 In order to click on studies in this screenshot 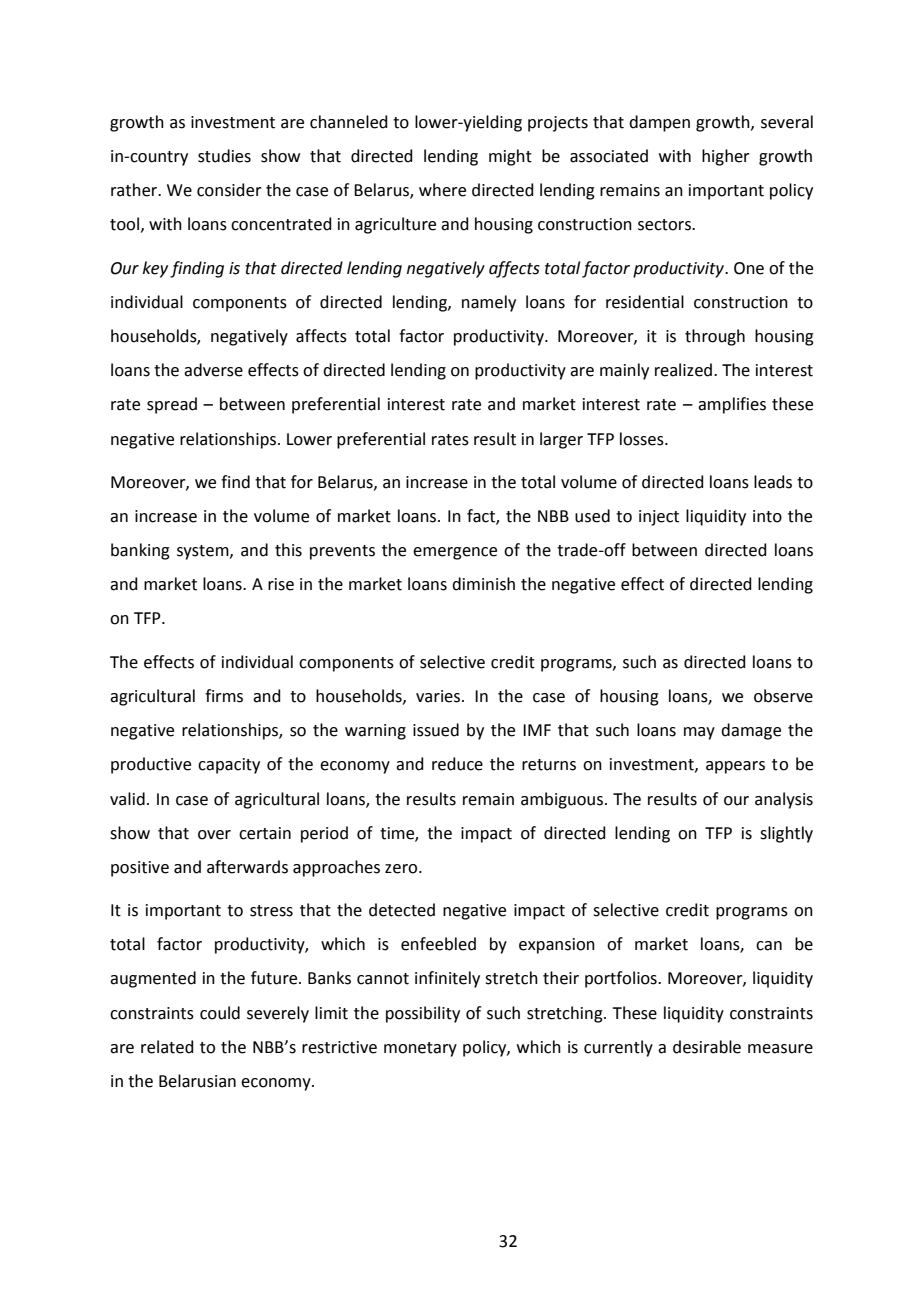, I will do `click(224, 156)`.
